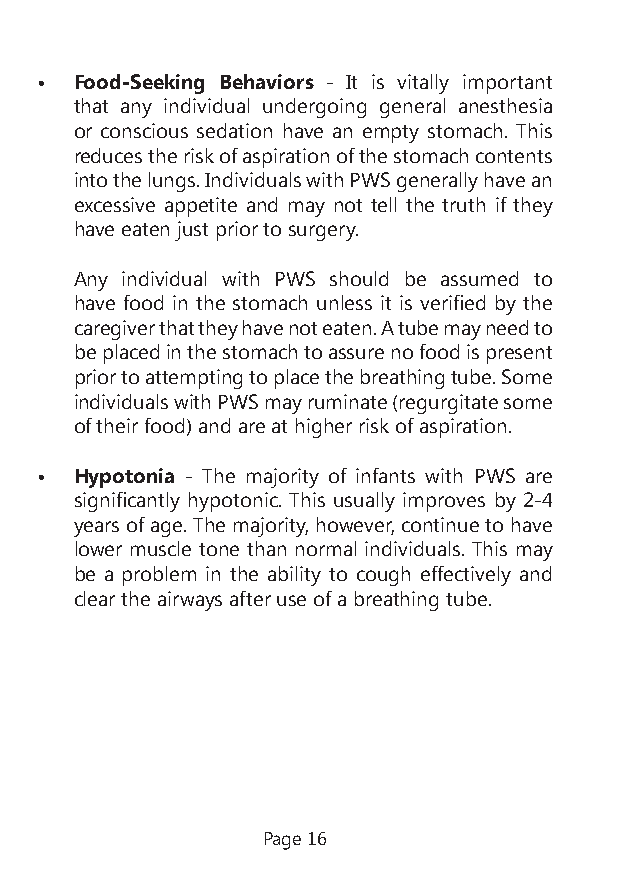 This page has width=627, height=886. Describe the element at coordinates (144, 130) in the page. I see `conscious` at that location.
